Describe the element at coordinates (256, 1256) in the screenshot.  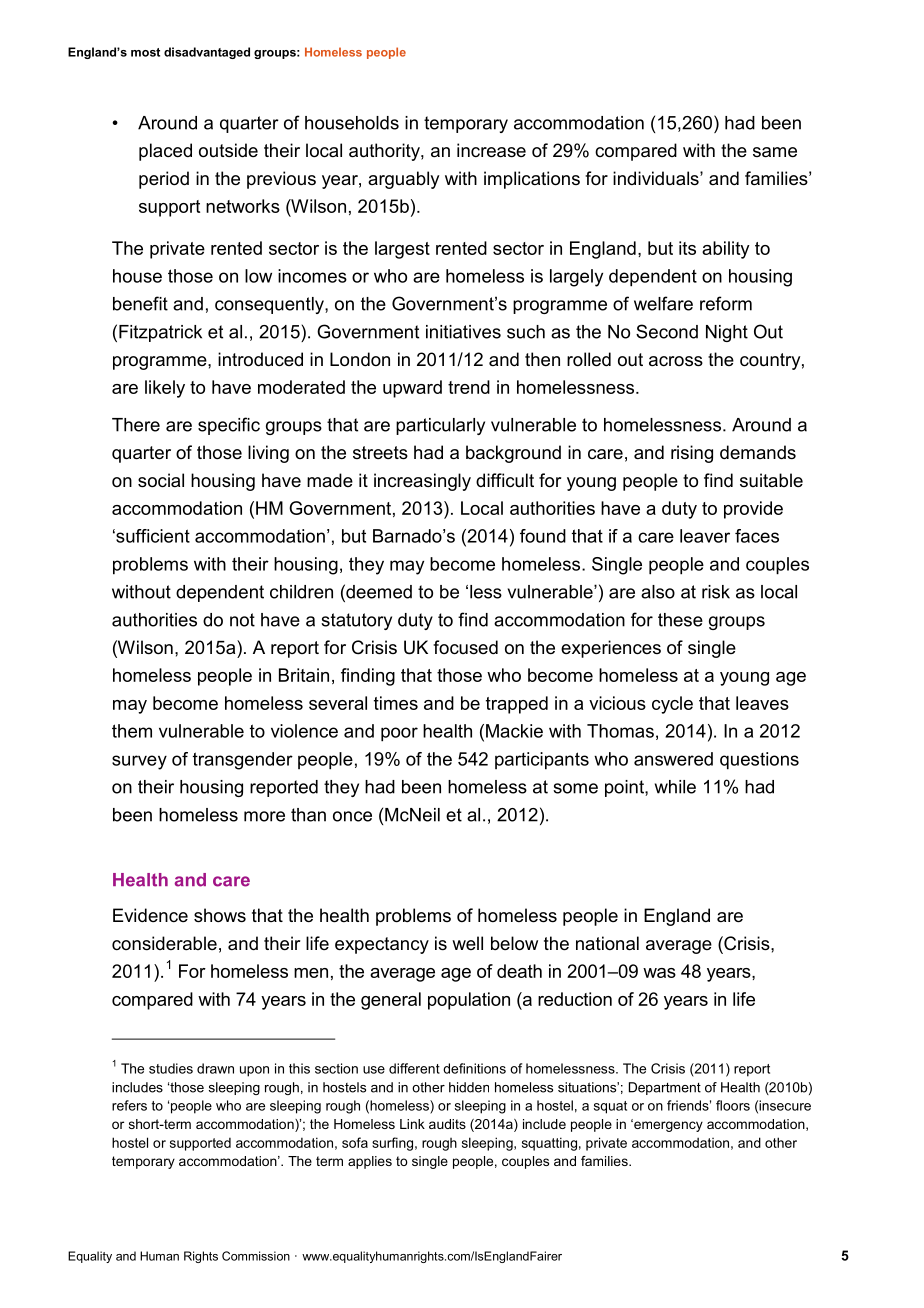
I see `Commission` at that location.
